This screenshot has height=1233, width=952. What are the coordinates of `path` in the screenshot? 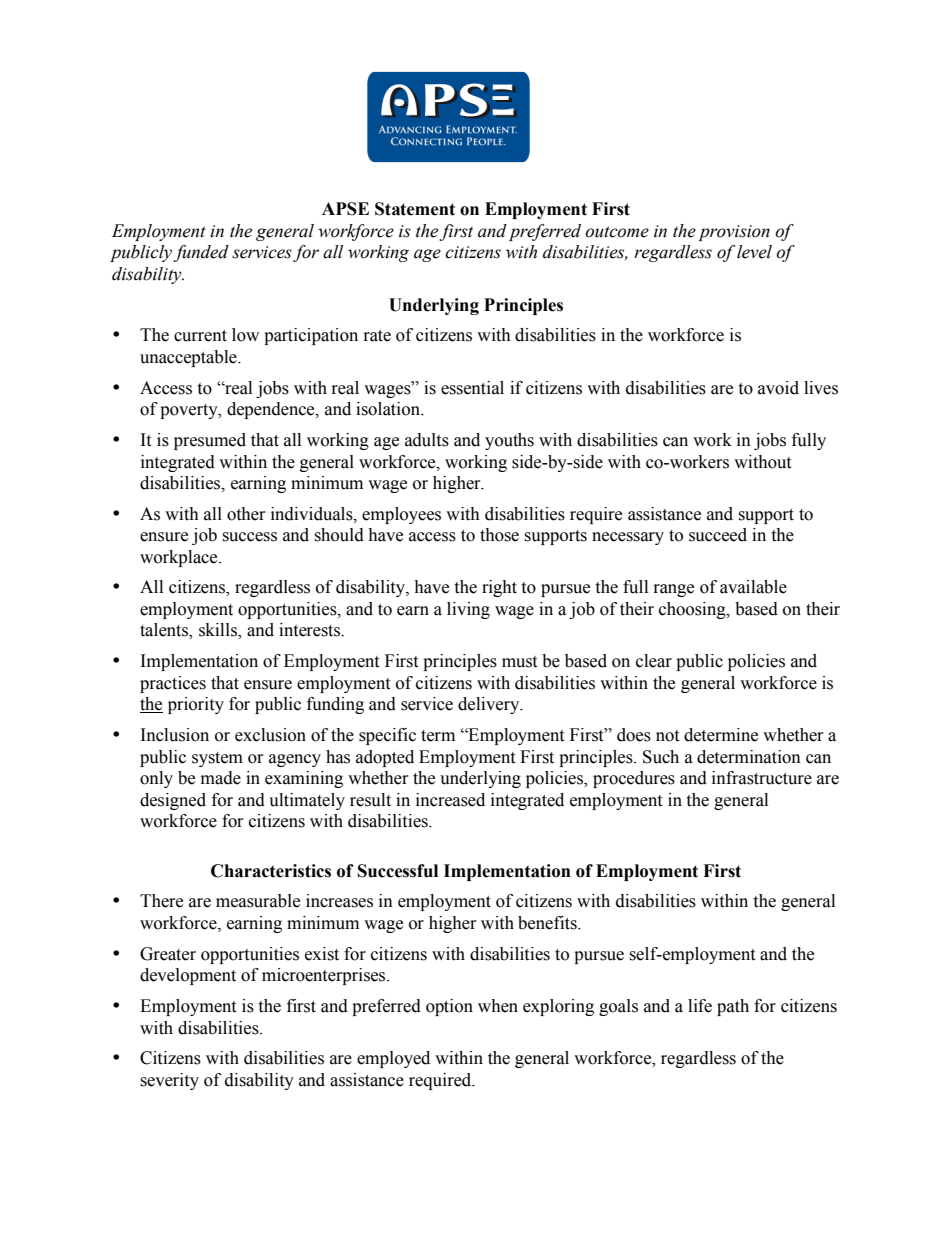 It's located at (733, 1007).
